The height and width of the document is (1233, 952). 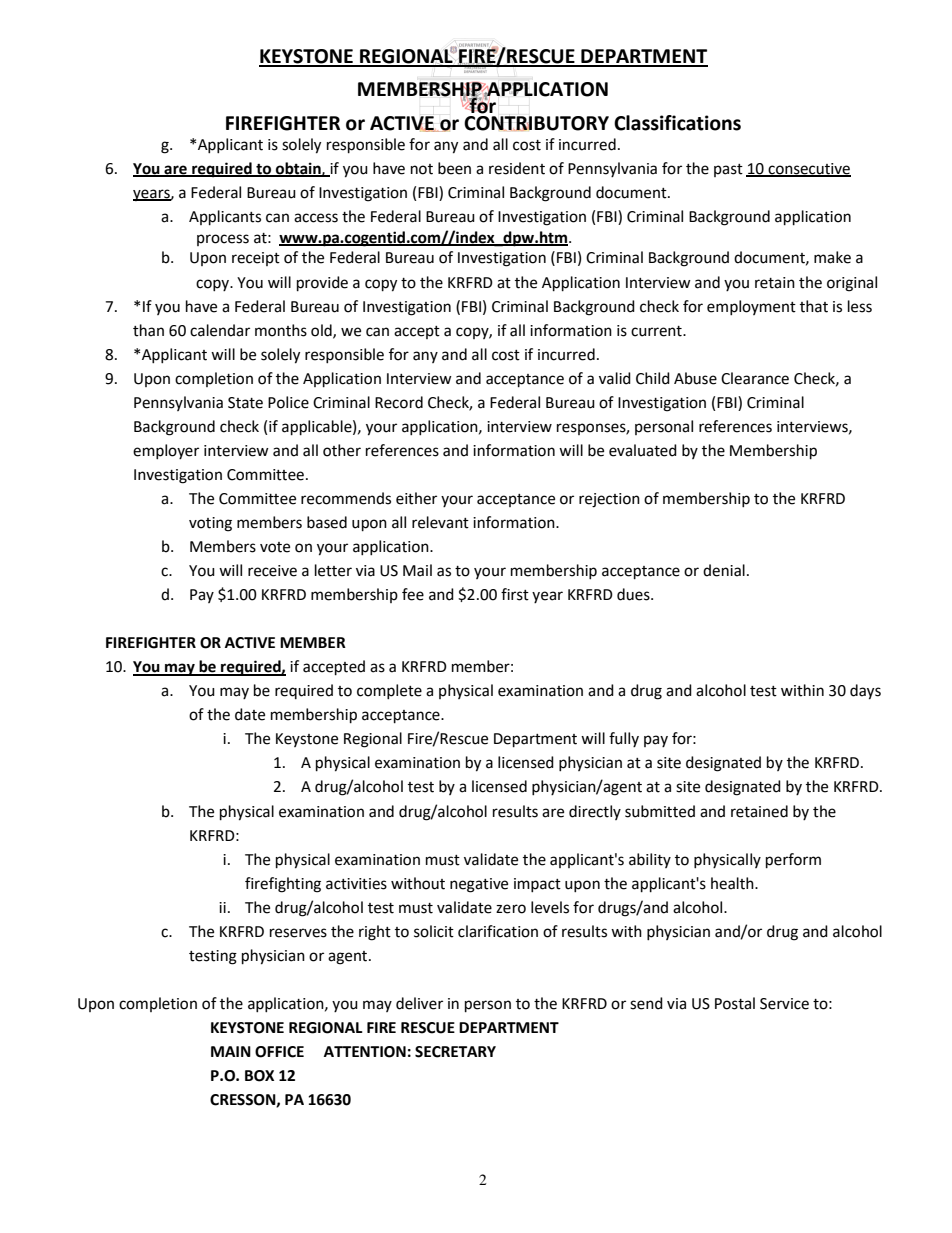 I want to click on access, so click(x=316, y=218).
